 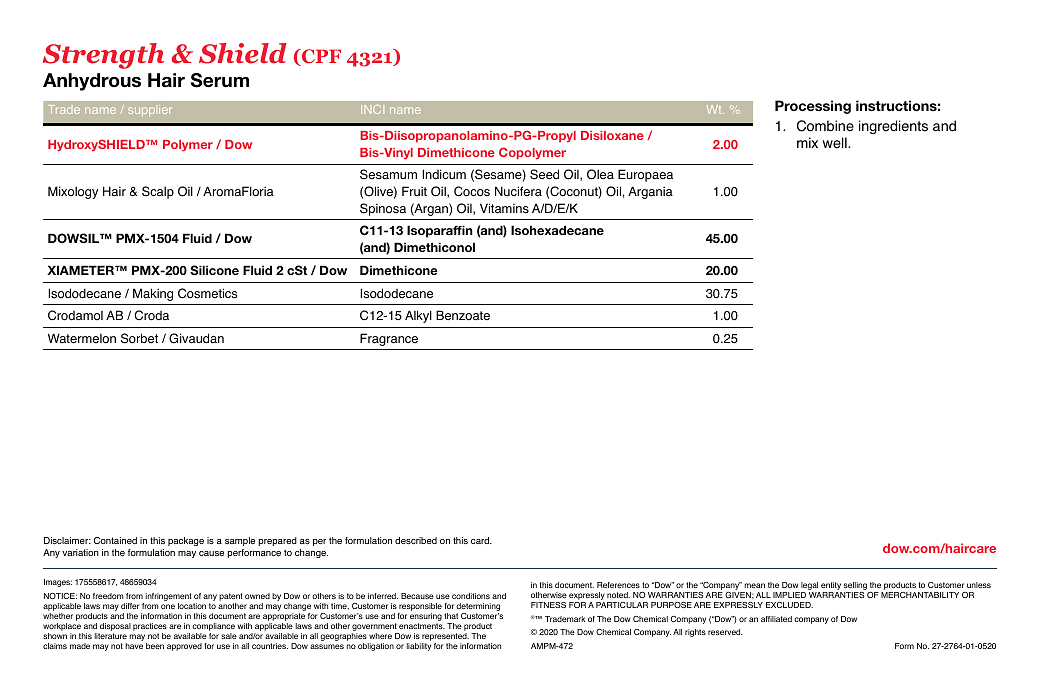 I want to click on Alkyl, so click(x=418, y=316).
